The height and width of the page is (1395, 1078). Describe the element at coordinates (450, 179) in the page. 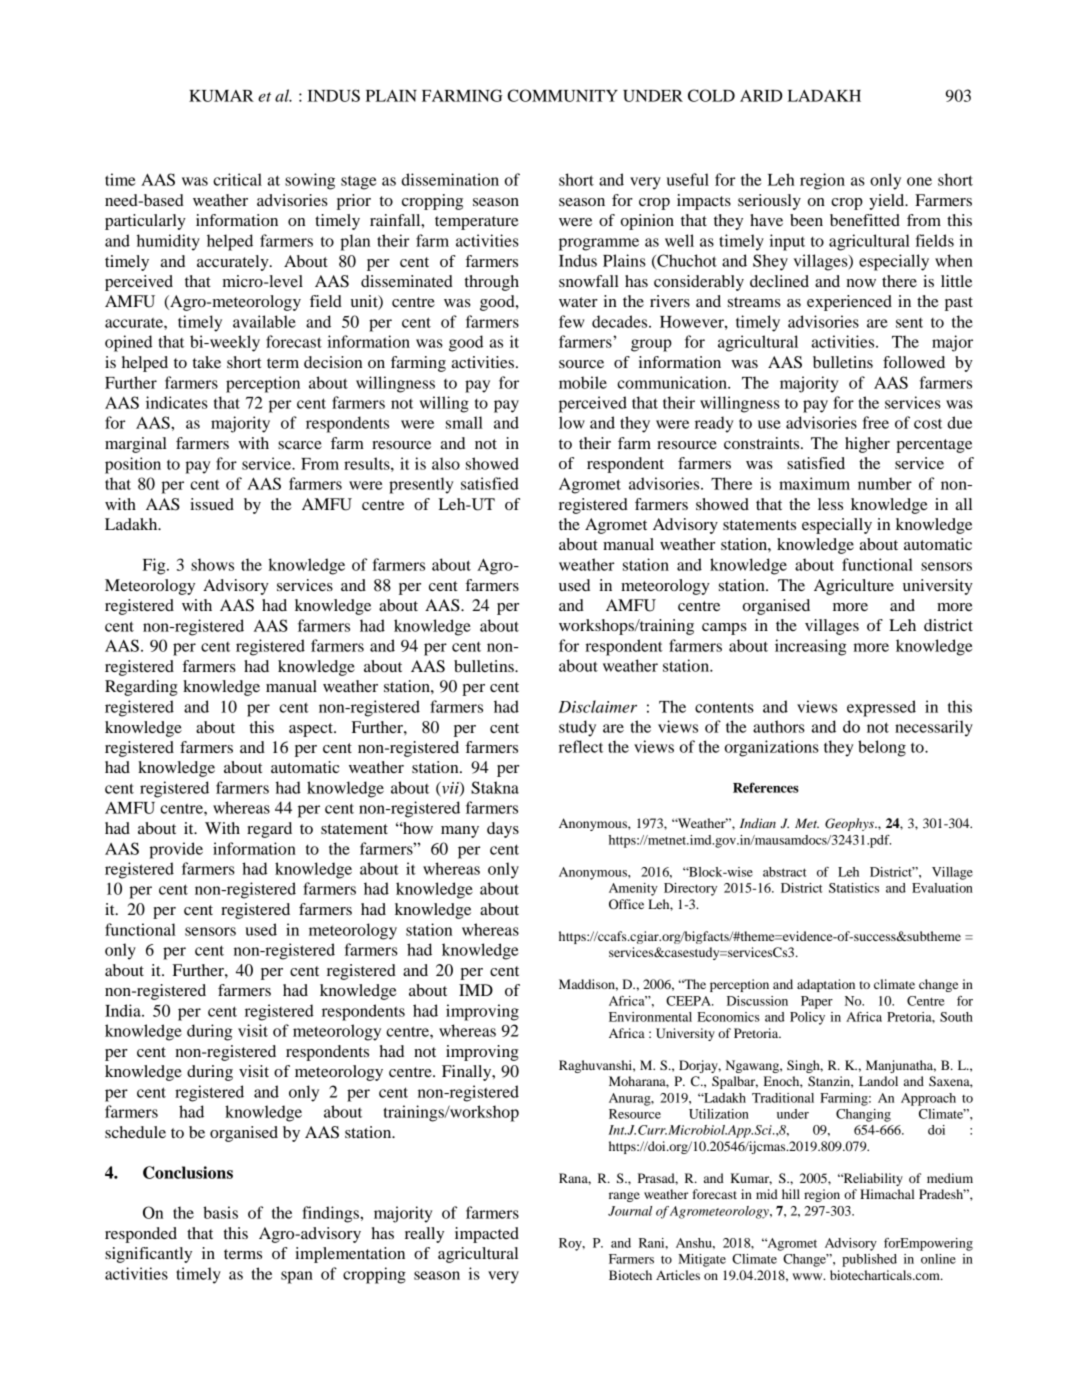

I see `dissemination` at that location.
